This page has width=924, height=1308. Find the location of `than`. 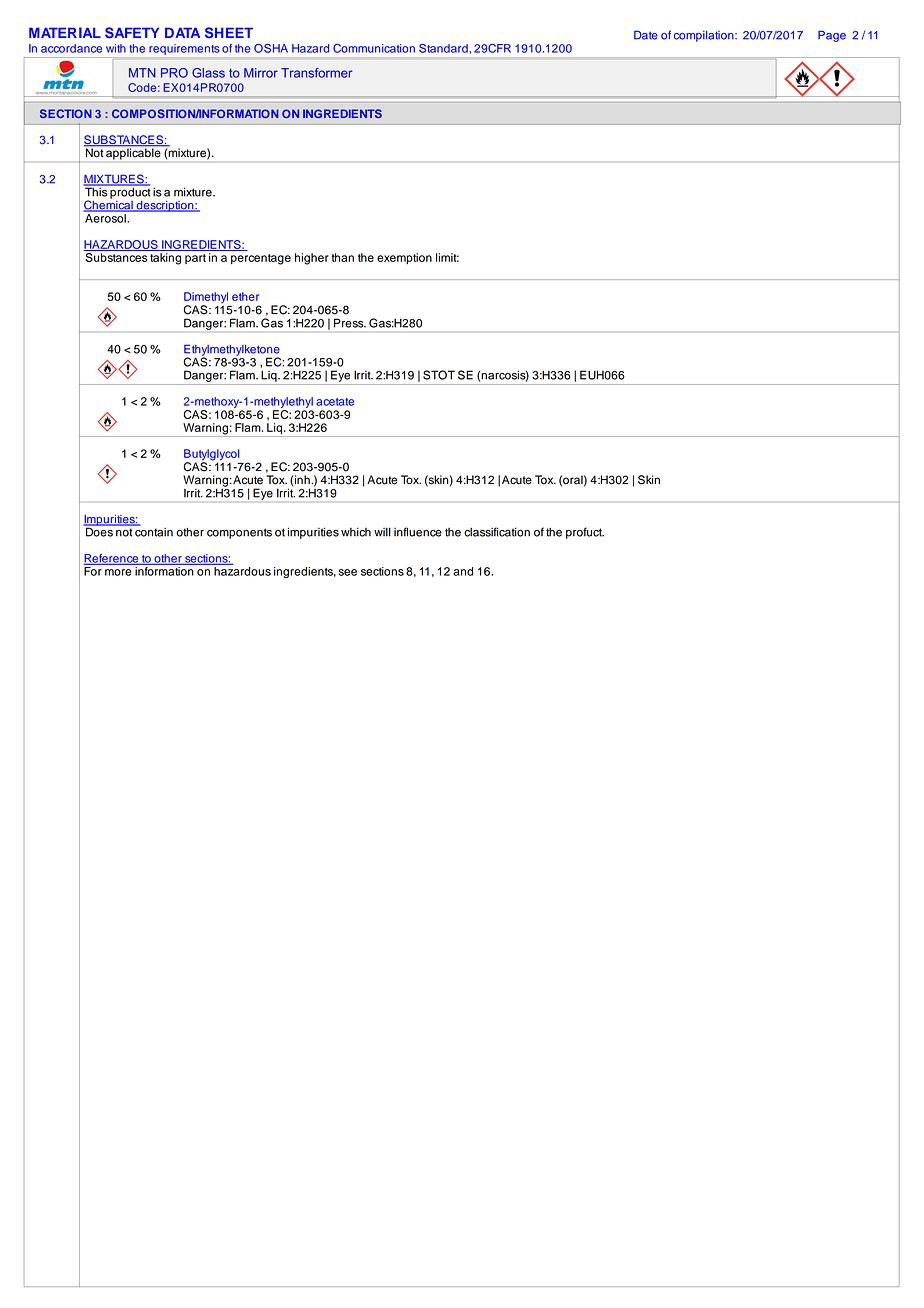

than is located at coordinates (342, 257).
